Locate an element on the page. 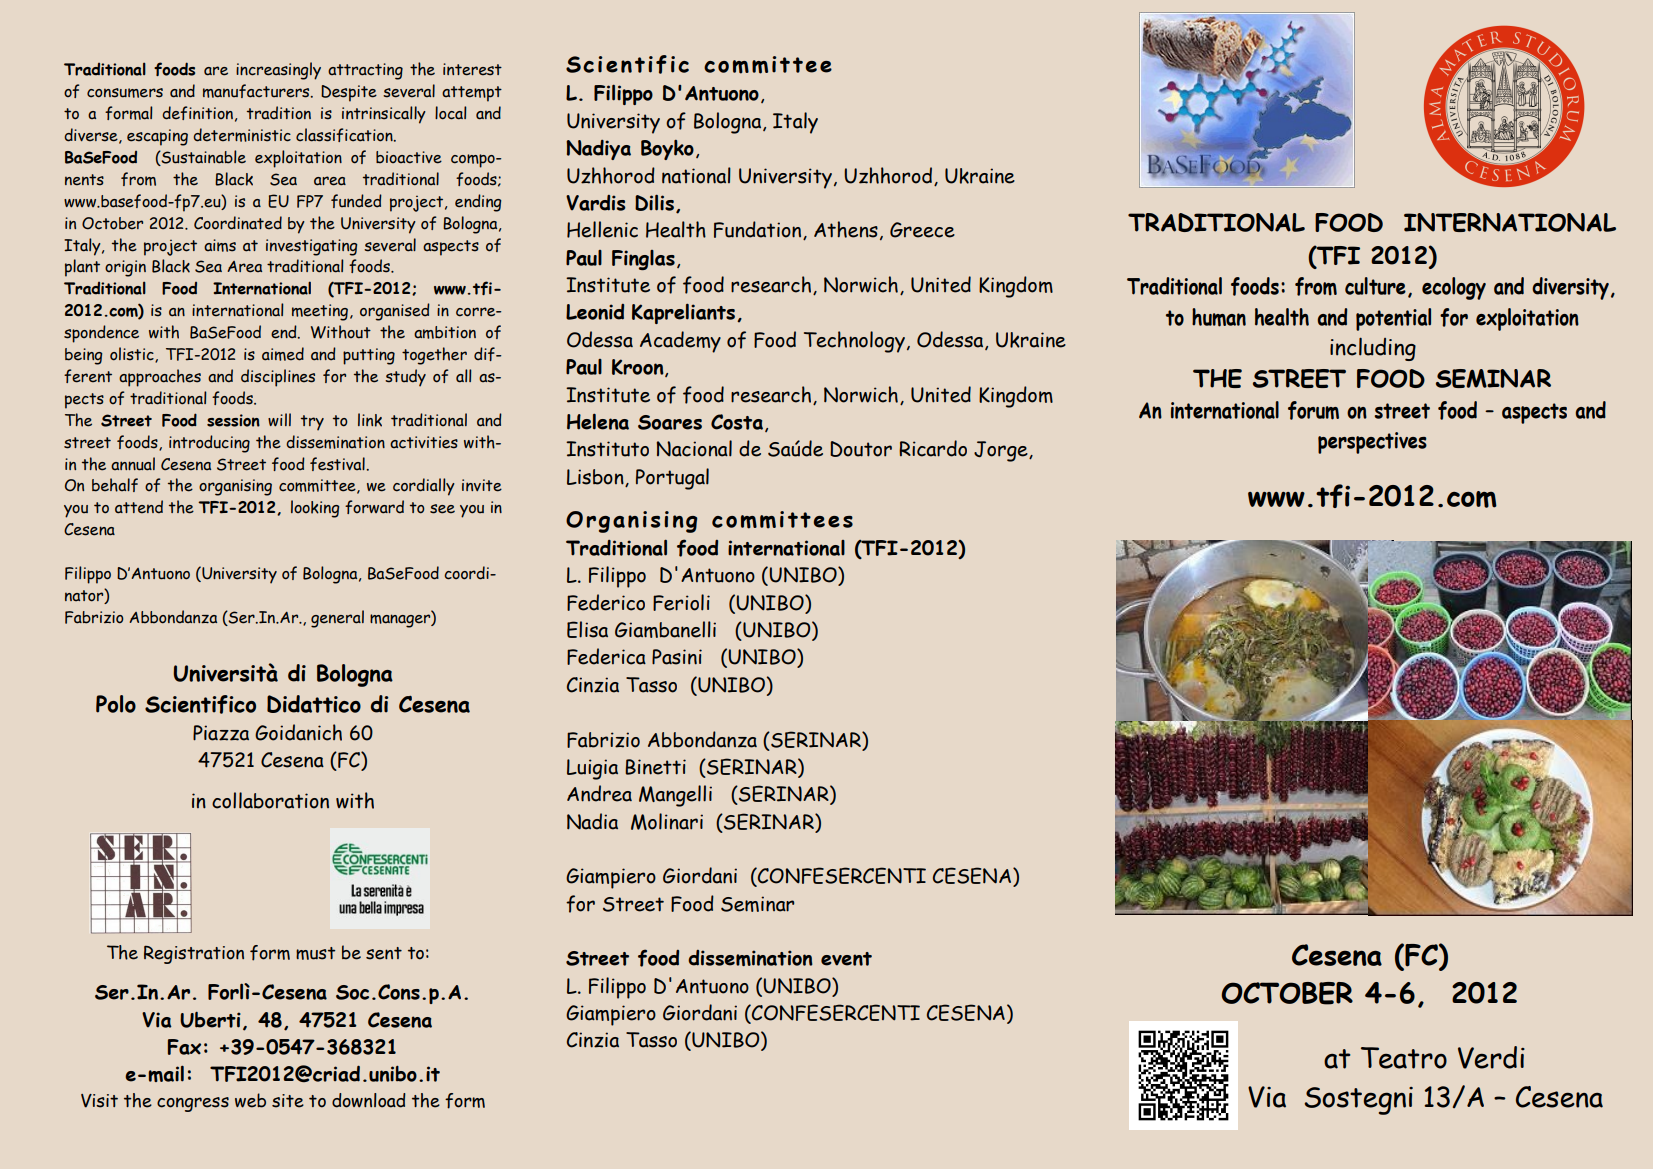 Image resolution: width=1653 pixels, height=1169 pixels. culture is located at coordinates (1375, 286).
